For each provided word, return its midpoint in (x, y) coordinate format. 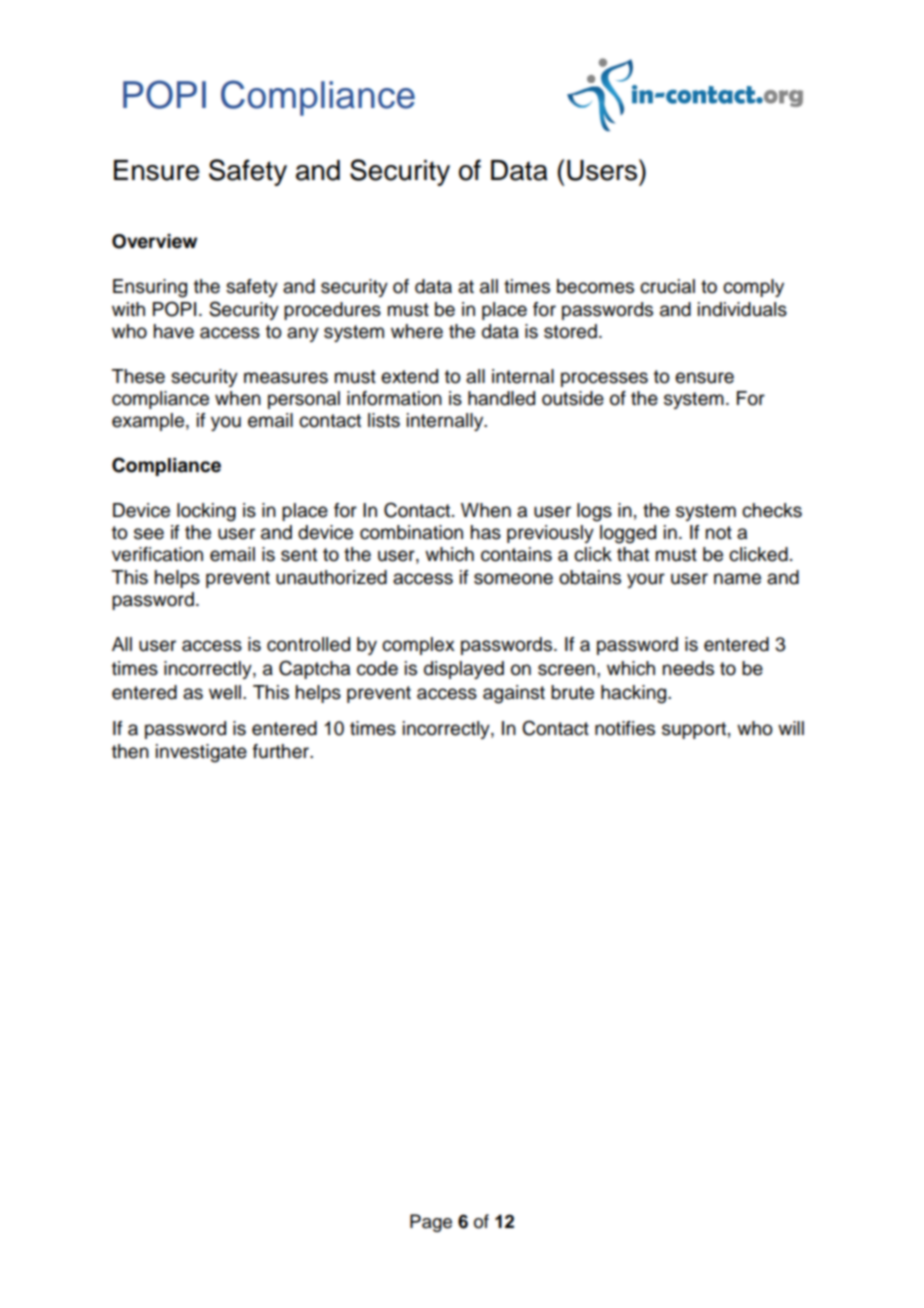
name (737, 579)
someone (513, 579)
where (417, 331)
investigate (201, 753)
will (791, 728)
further (282, 751)
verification (157, 554)
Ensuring (150, 288)
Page (431, 1223)
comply (753, 288)
